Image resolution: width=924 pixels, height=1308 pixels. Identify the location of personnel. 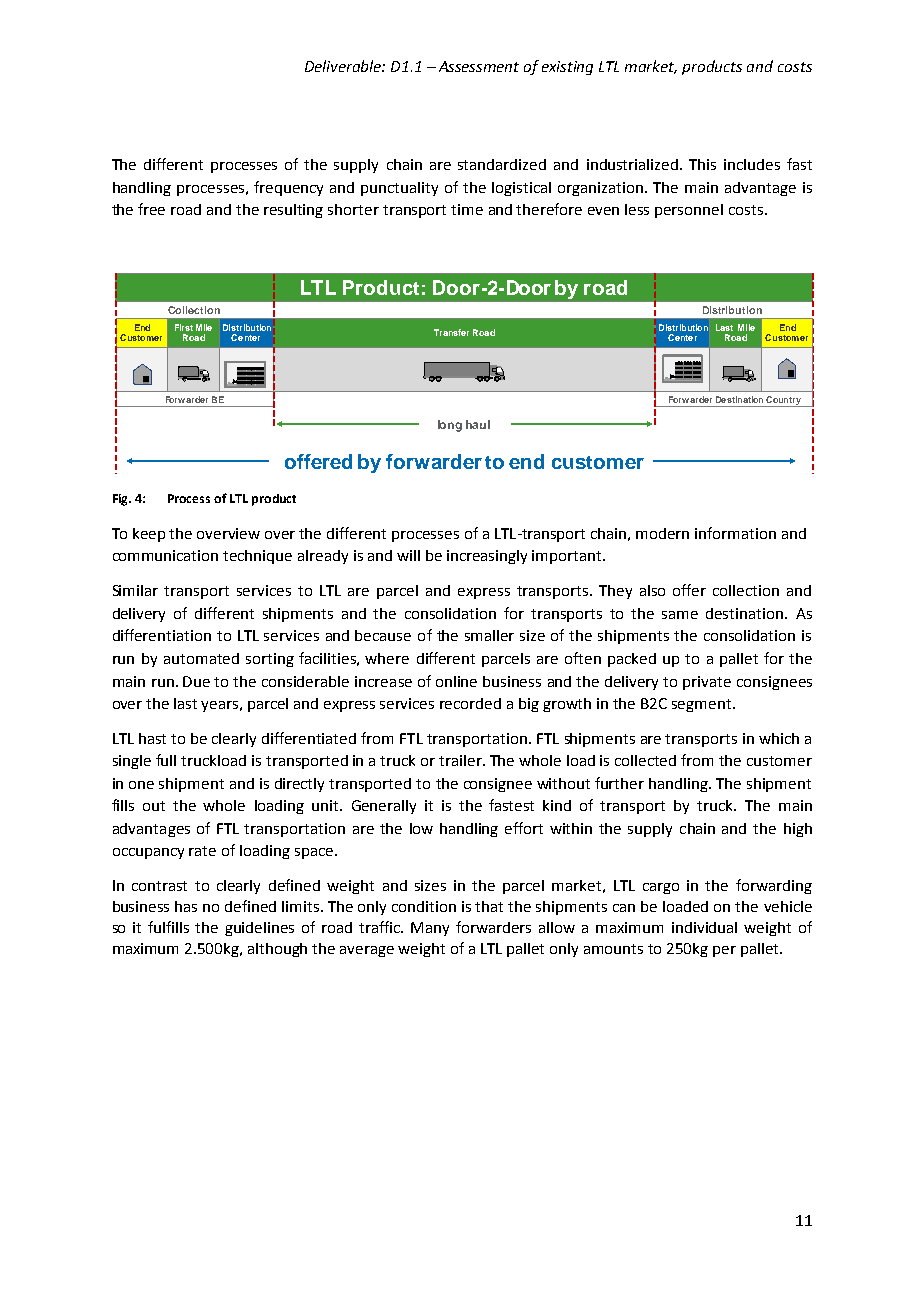
(689, 211).
